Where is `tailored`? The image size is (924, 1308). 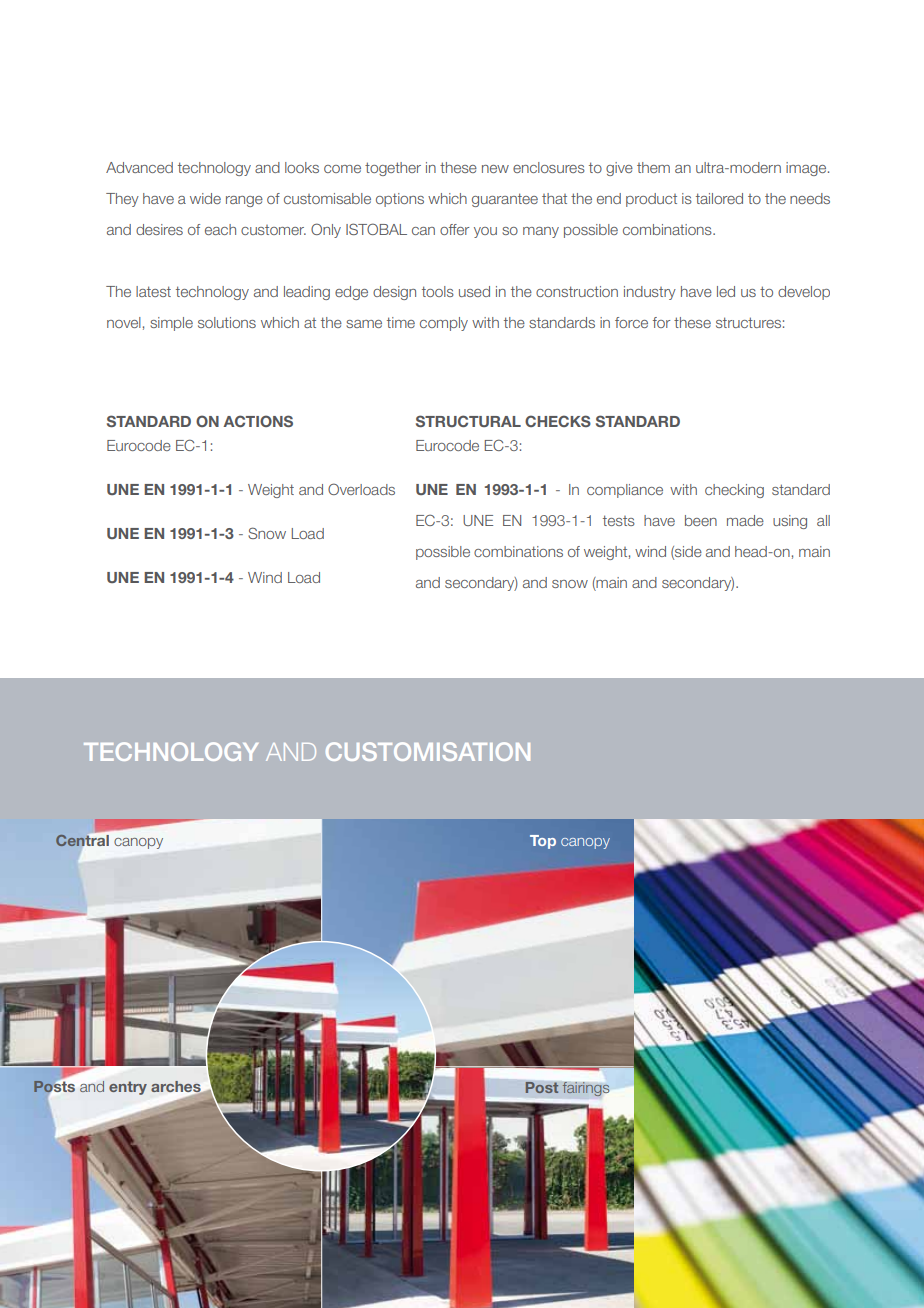
tailored is located at coordinates (719, 198).
